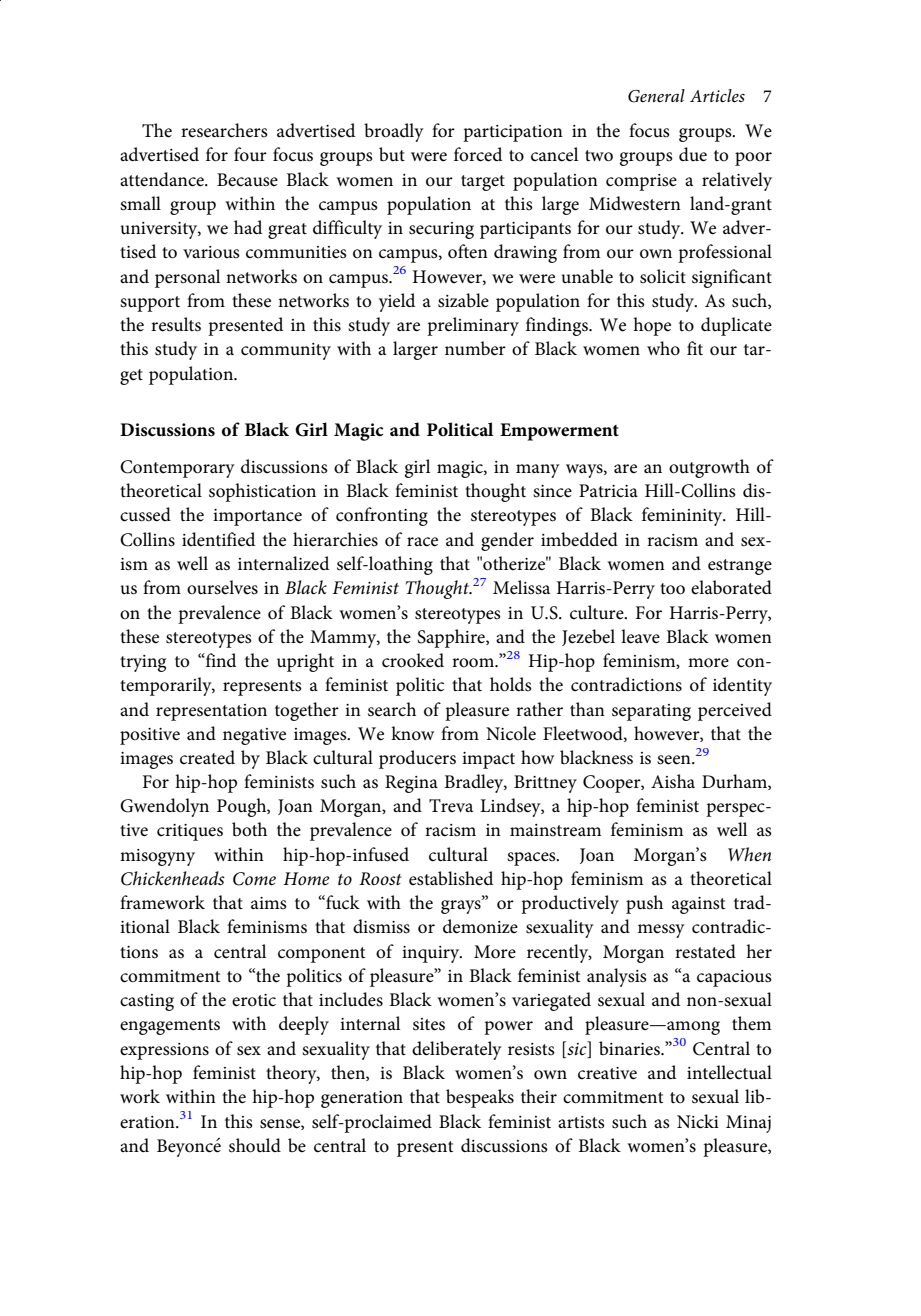  What do you see at coordinates (478, 154) in the page?
I see `forced` at bounding box center [478, 154].
